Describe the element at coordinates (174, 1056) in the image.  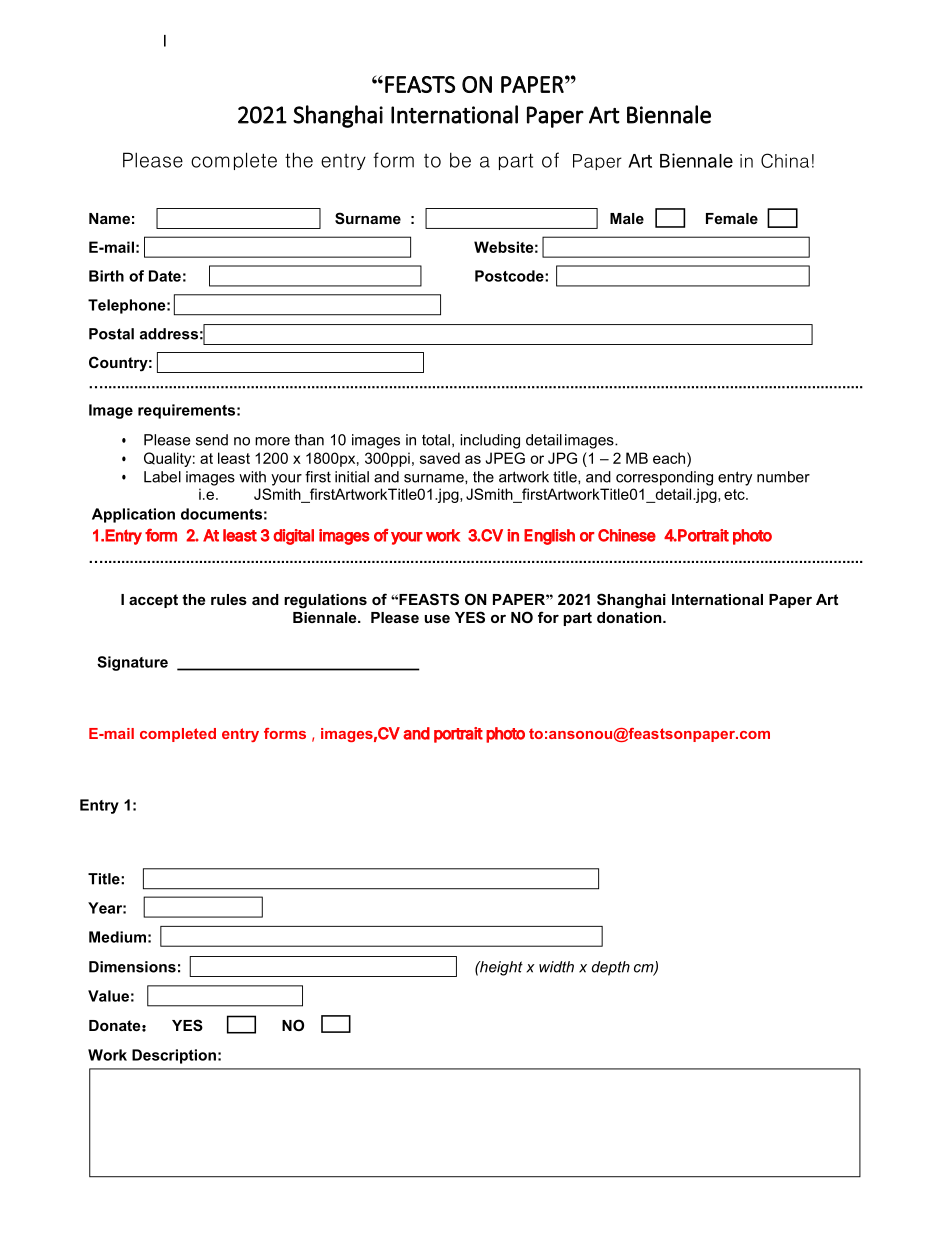
I see `Description` at that location.
